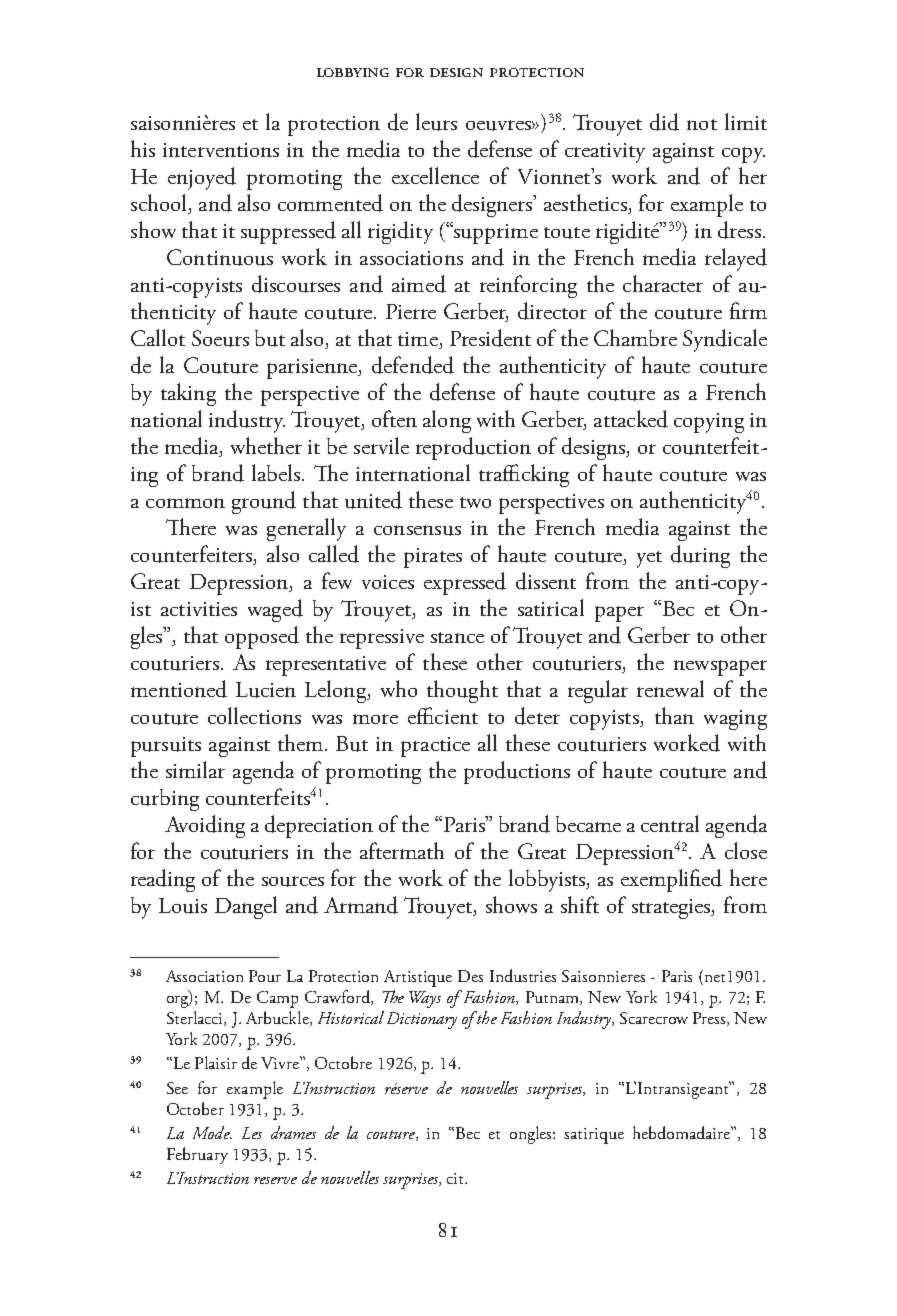 Image resolution: width=897 pixels, height=1316 pixels. Describe the element at coordinates (402, 850) in the image. I see `aftermath` at that location.
